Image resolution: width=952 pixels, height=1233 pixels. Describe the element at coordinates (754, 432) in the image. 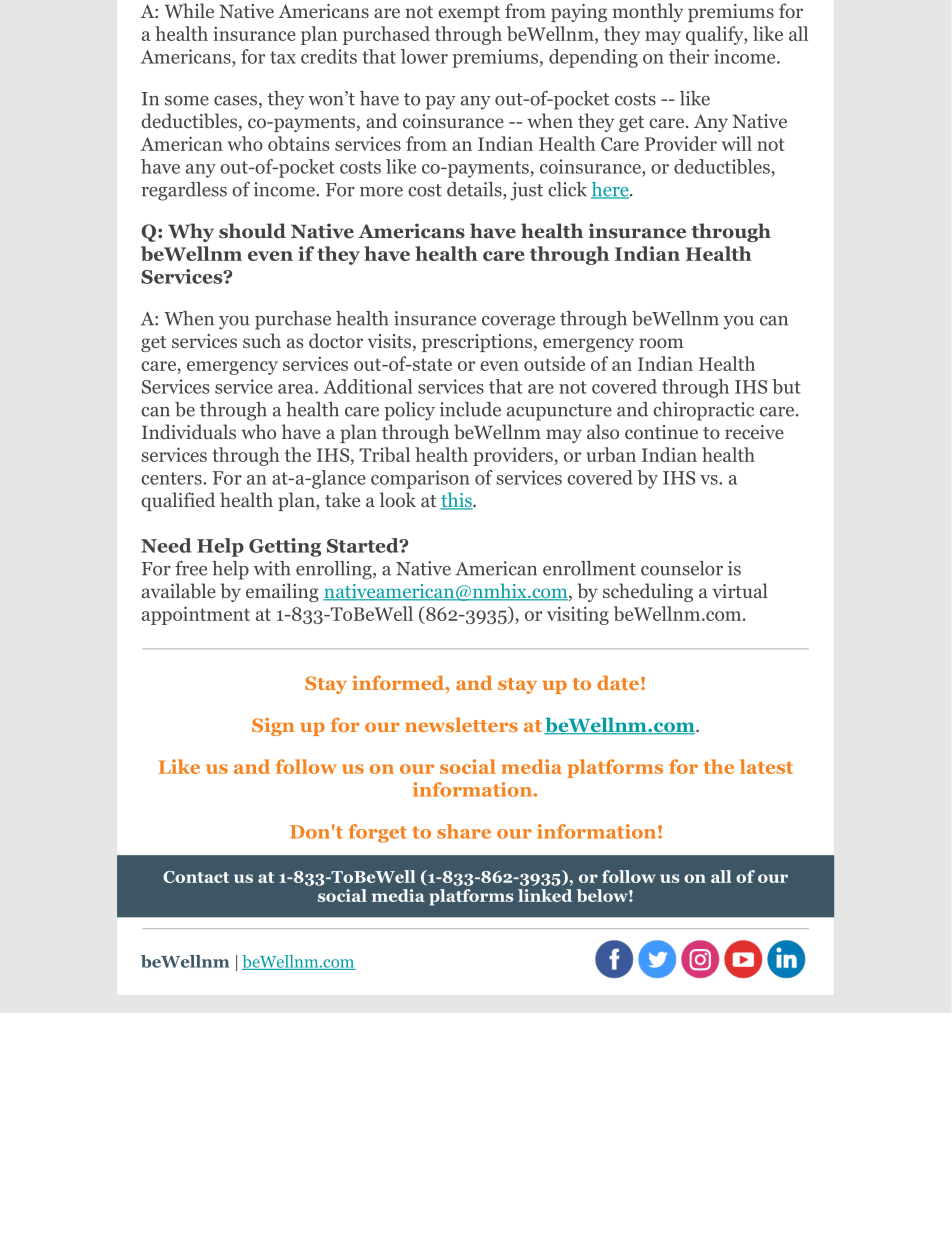

I see `receive` at that location.
